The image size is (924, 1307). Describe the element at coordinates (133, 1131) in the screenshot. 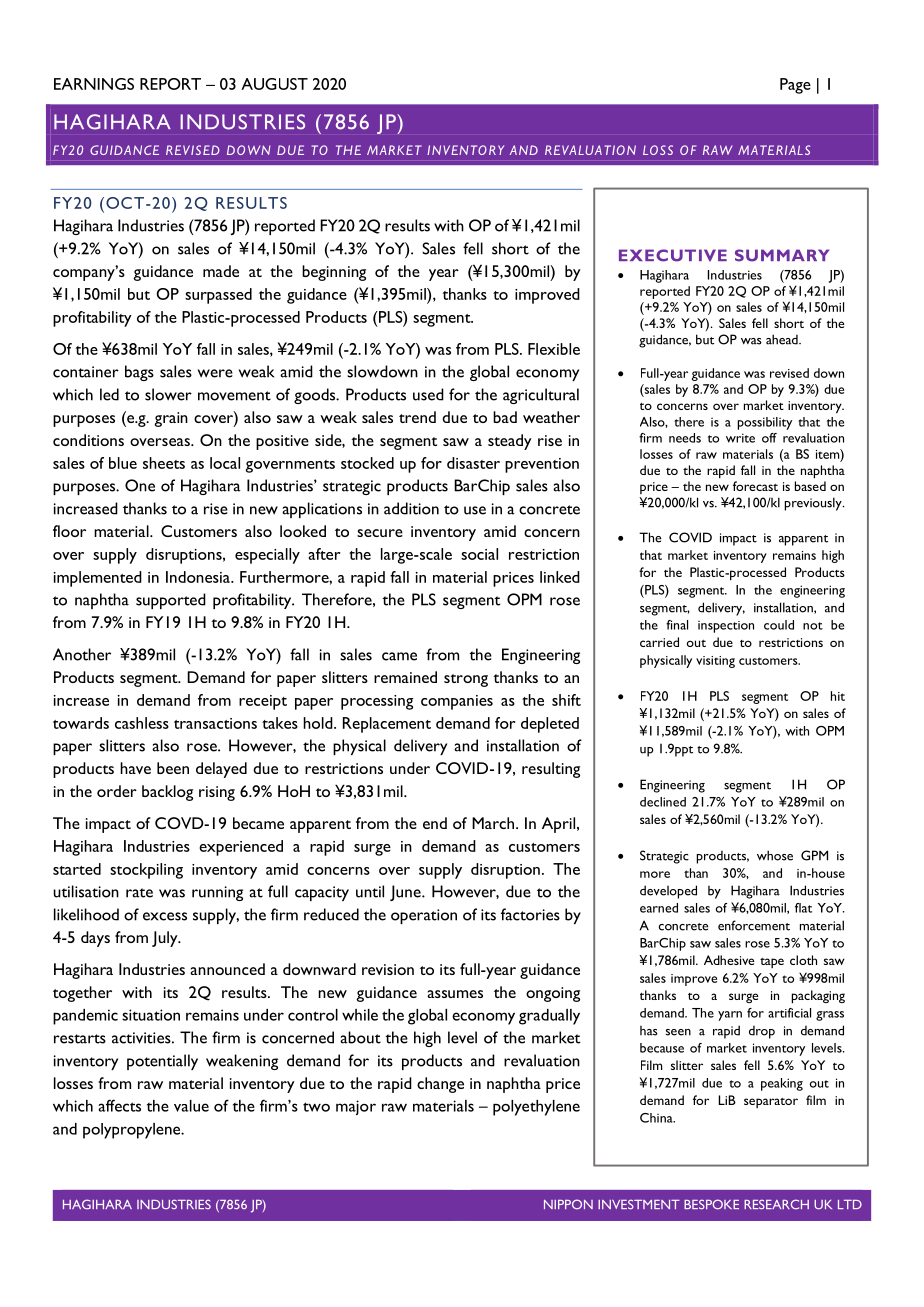

I see `polypropylene` at that location.
